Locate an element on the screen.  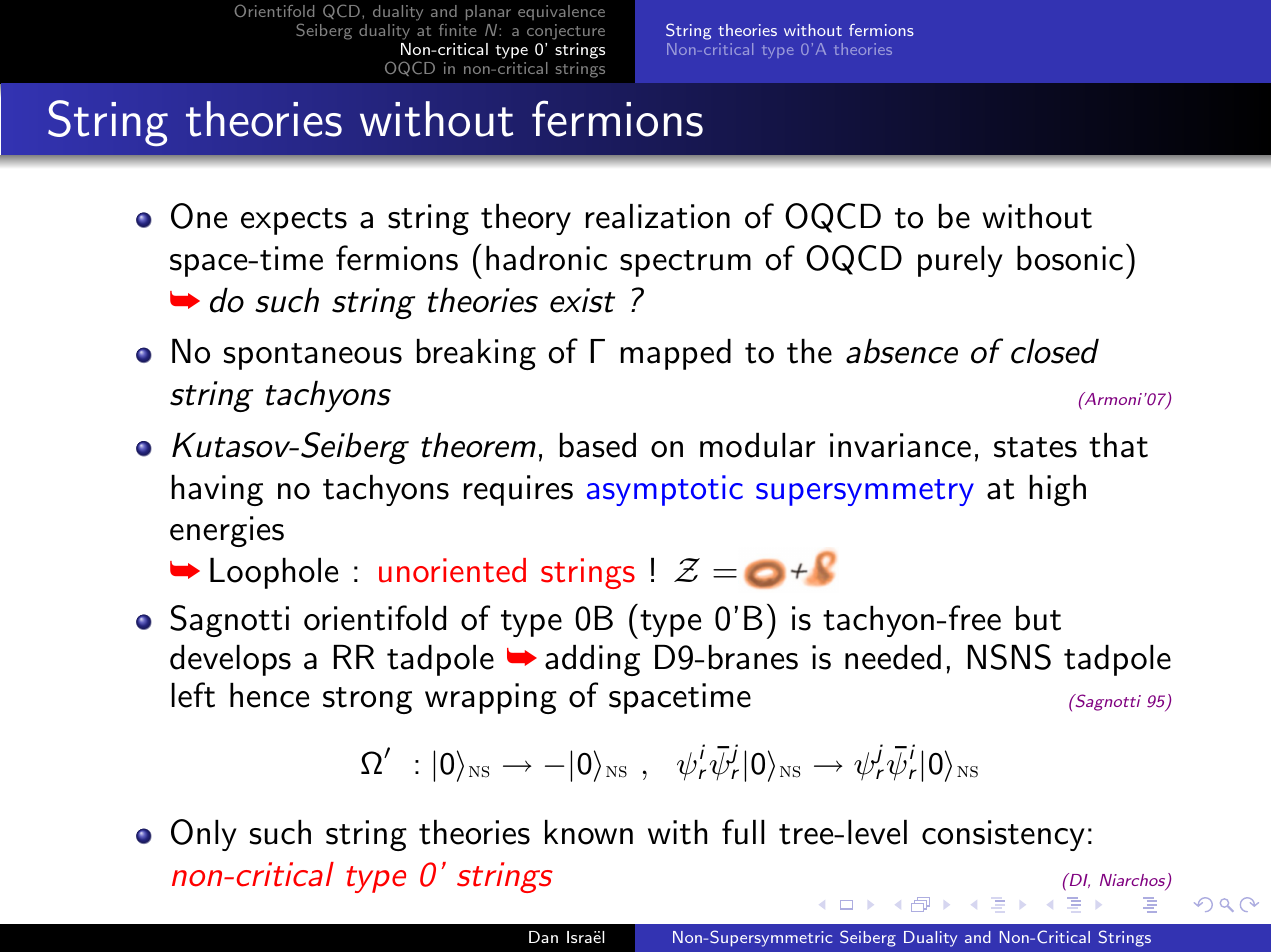
purely is located at coordinates (960, 261).
